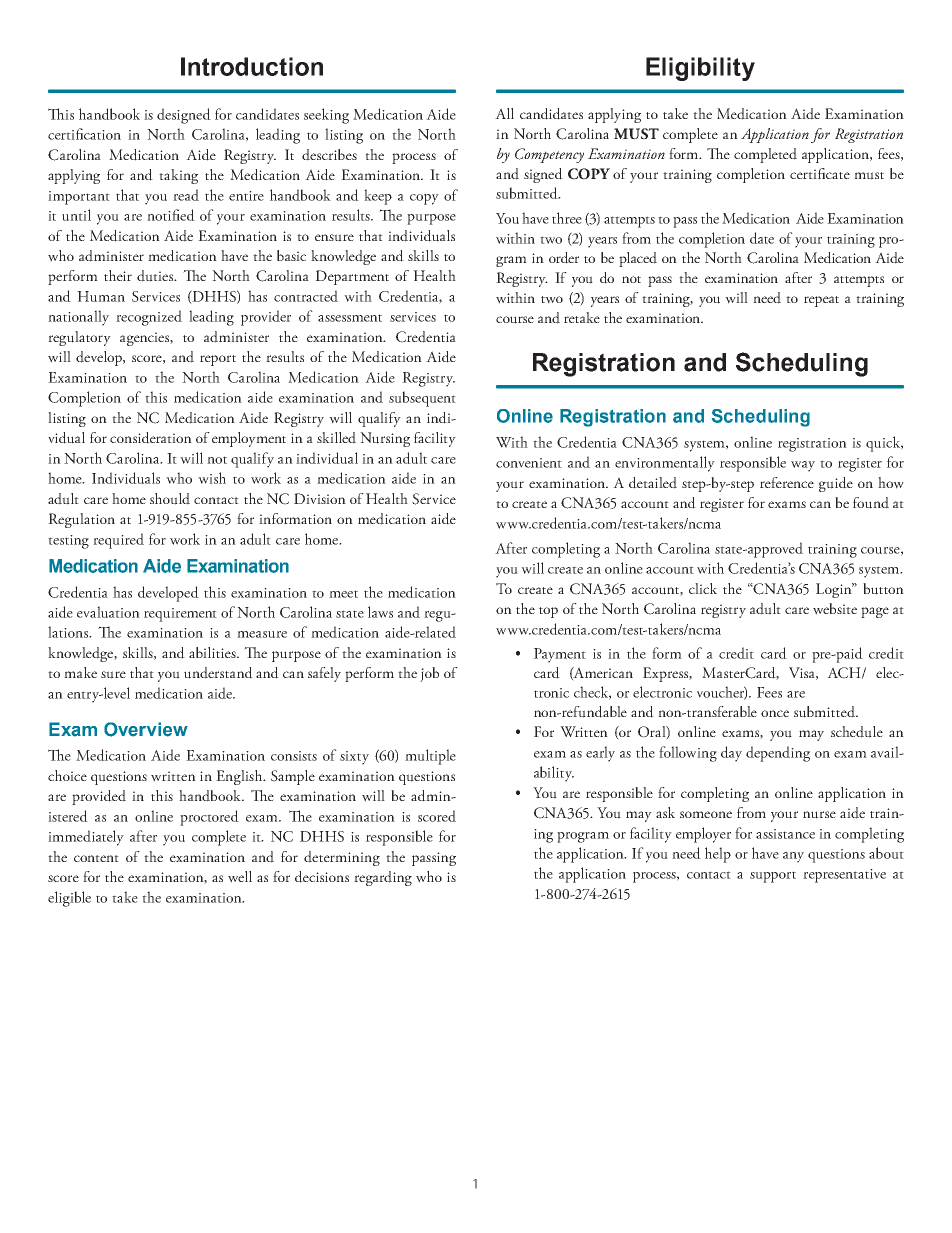  What do you see at coordinates (773, 877) in the screenshot?
I see `support` at bounding box center [773, 877].
